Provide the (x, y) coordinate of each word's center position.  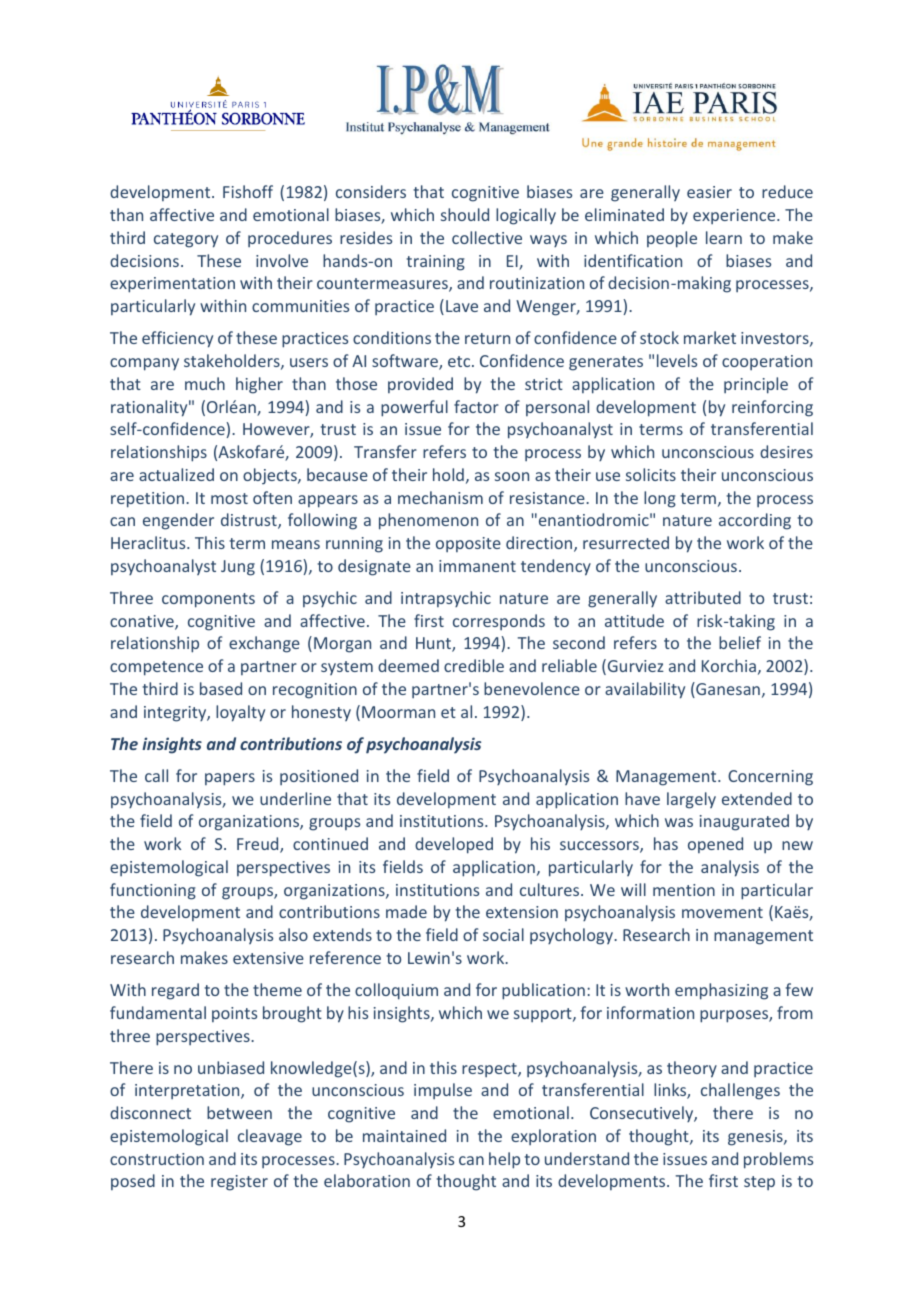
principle (756, 385)
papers (230, 779)
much (205, 383)
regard (175, 991)
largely (691, 800)
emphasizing (721, 991)
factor (476, 406)
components (208, 600)
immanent (477, 566)
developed (454, 845)
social (503, 934)
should (465, 214)
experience (735, 216)
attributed (703, 597)
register (239, 1183)
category (186, 240)
